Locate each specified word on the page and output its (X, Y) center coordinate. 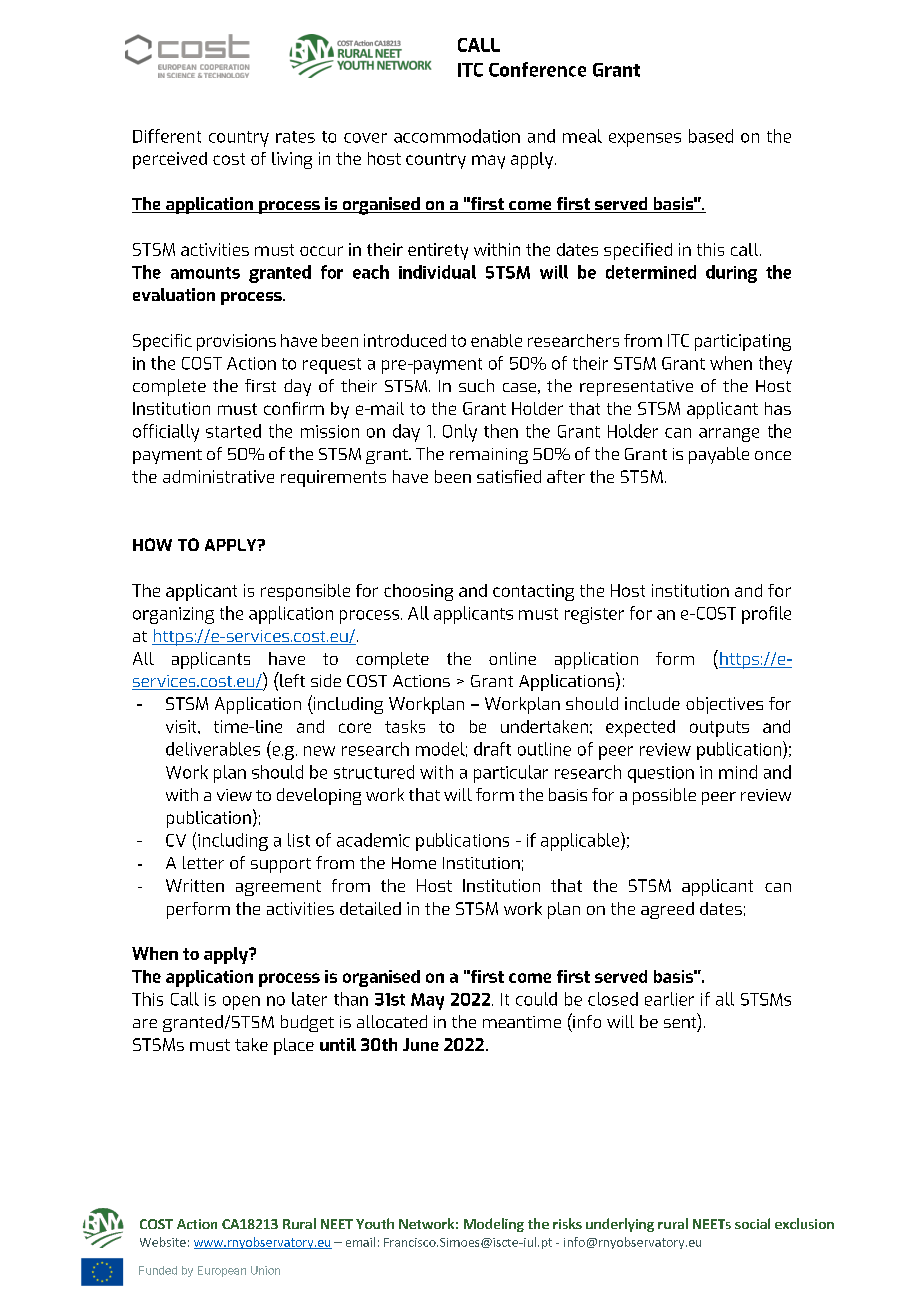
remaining (489, 456)
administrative (218, 476)
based (711, 136)
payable (719, 455)
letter (203, 862)
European (222, 1271)
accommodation (457, 136)
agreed (667, 910)
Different (167, 136)
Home (414, 863)
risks (567, 1223)
